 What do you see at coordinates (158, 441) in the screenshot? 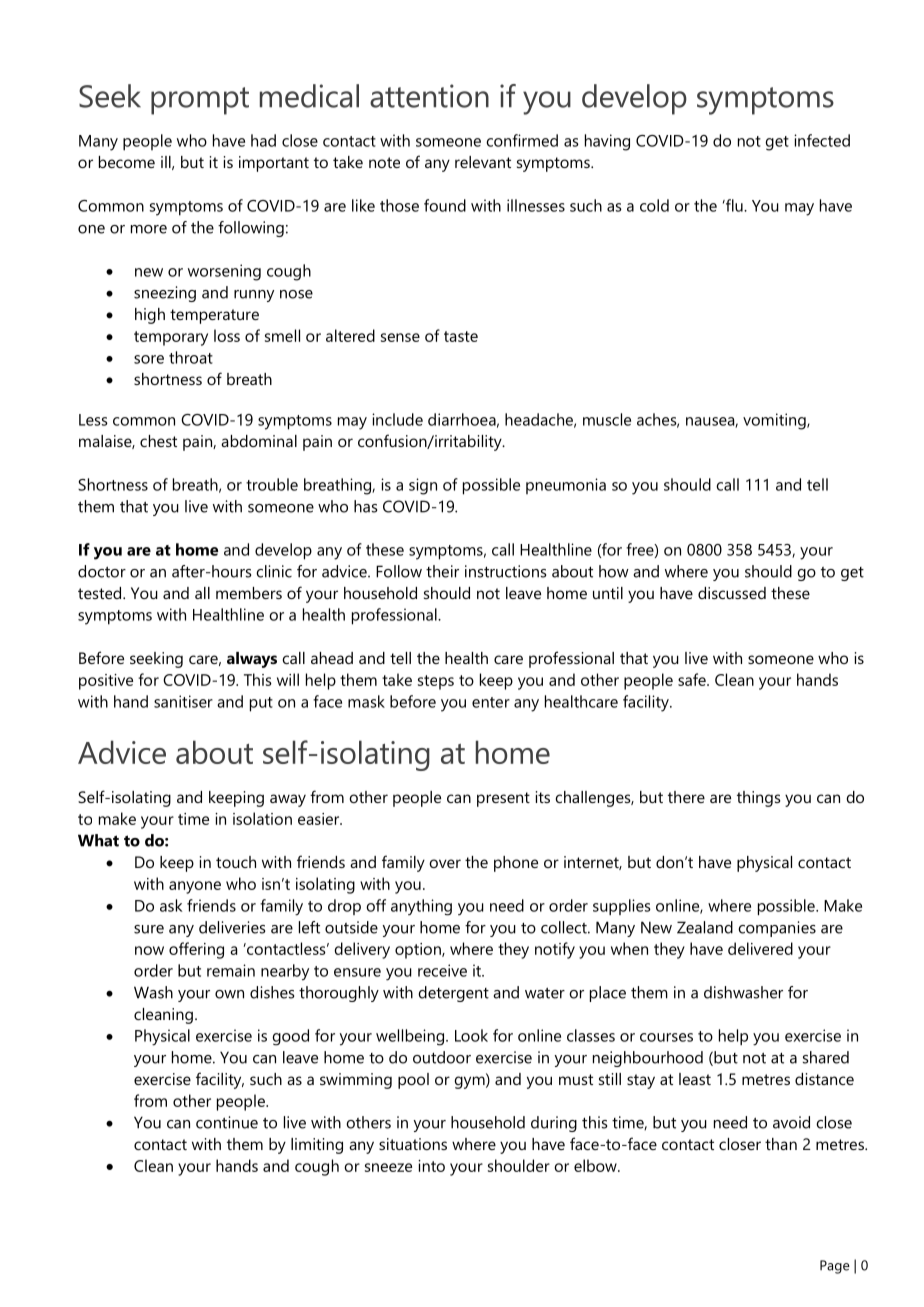
I see `chest` at bounding box center [158, 441].
